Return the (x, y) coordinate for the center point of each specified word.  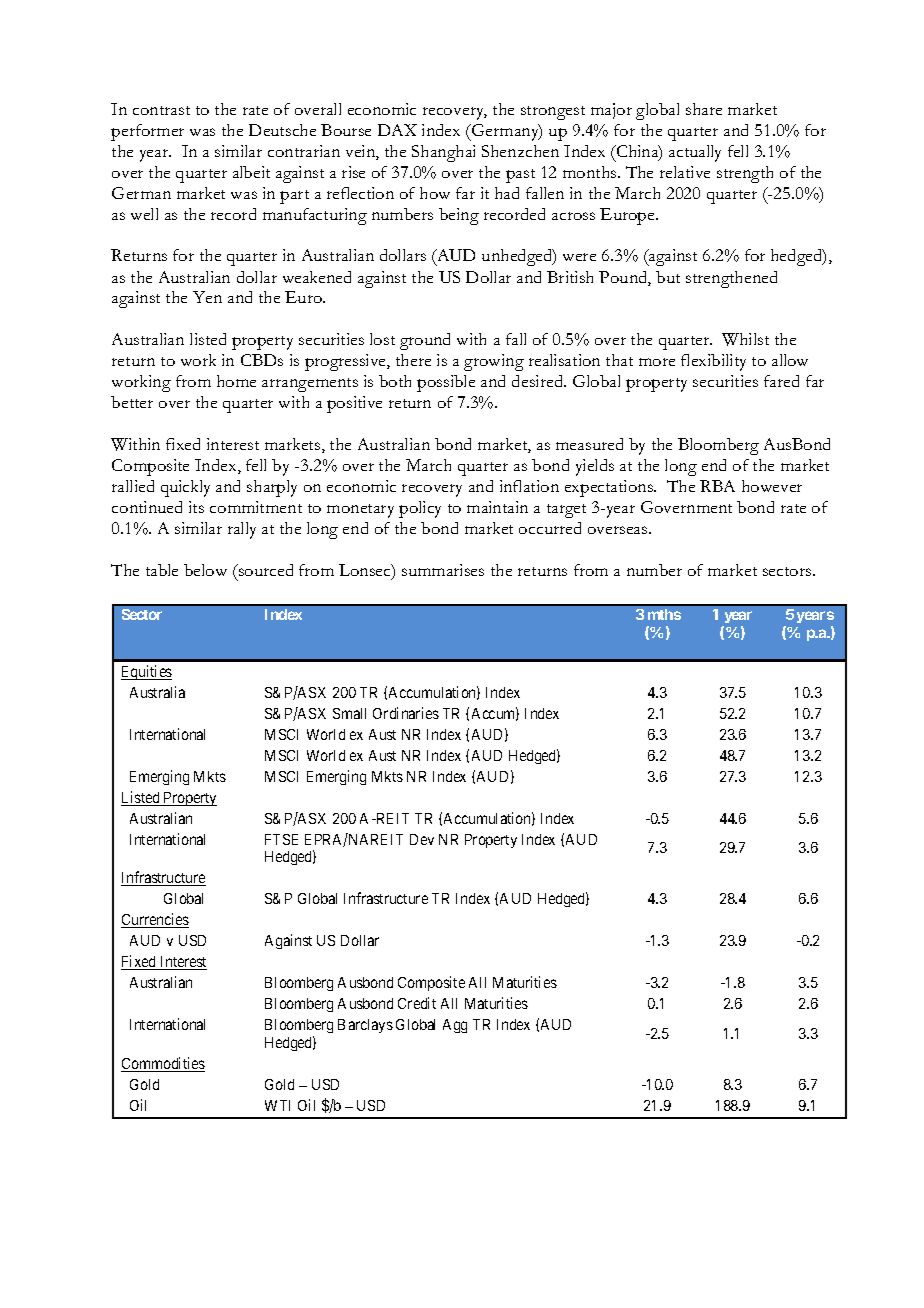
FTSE (281, 839)
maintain (497, 507)
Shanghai (443, 153)
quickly (185, 488)
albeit (251, 172)
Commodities (163, 1064)
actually (695, 153)
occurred (550, 528)
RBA (717, 486)
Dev (422, 839)
